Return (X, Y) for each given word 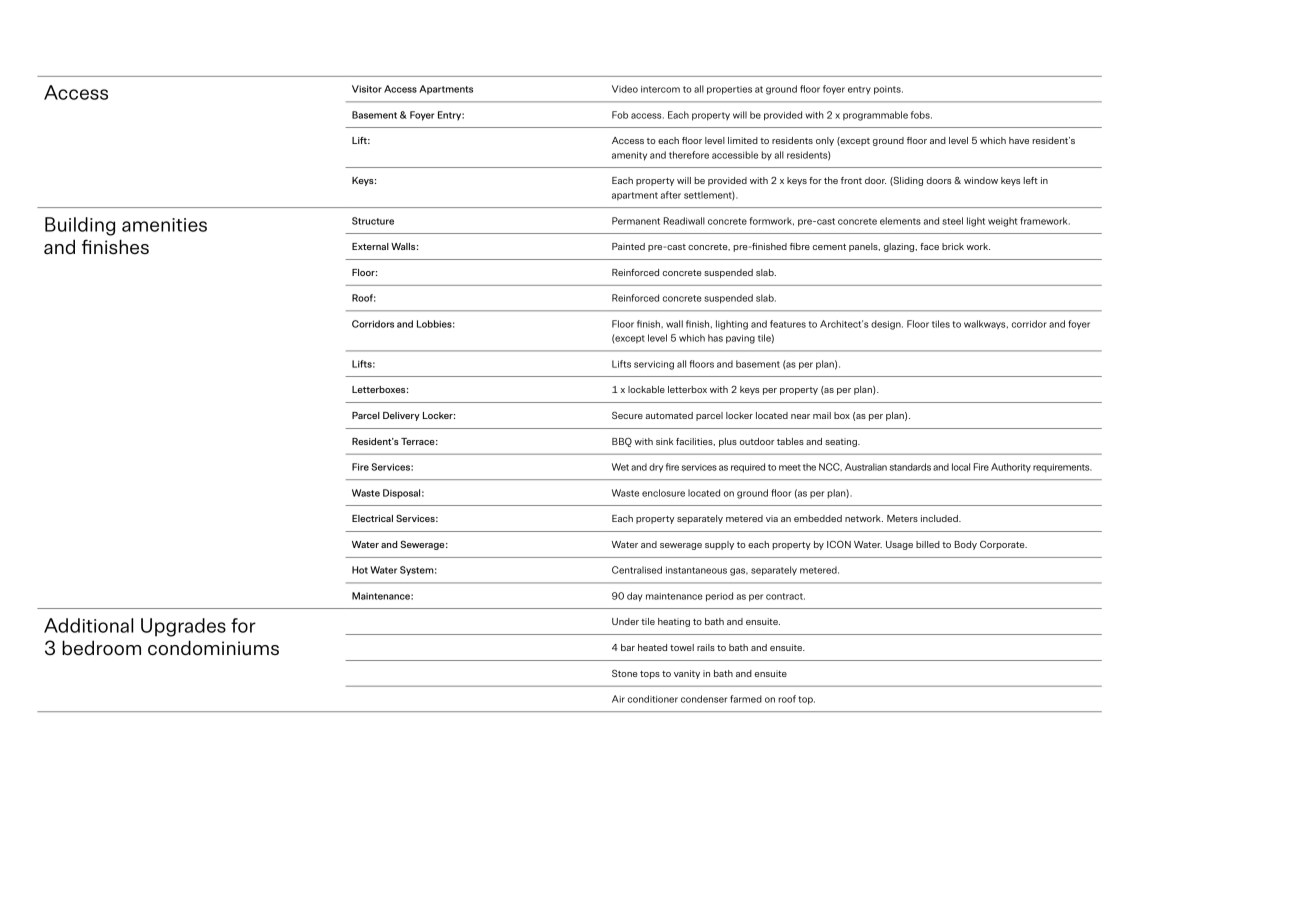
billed (928, 544)
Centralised (637, 570)
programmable (875, 116)
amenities (164, 225)
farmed (746, 699)
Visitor (367, 89)
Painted (628, 246)
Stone (624, 673)
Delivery (401, 416)
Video (625, 89)
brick (953, 246)
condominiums (213, 648)
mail (822, 415)
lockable (646, 389)
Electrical (372, 518)
